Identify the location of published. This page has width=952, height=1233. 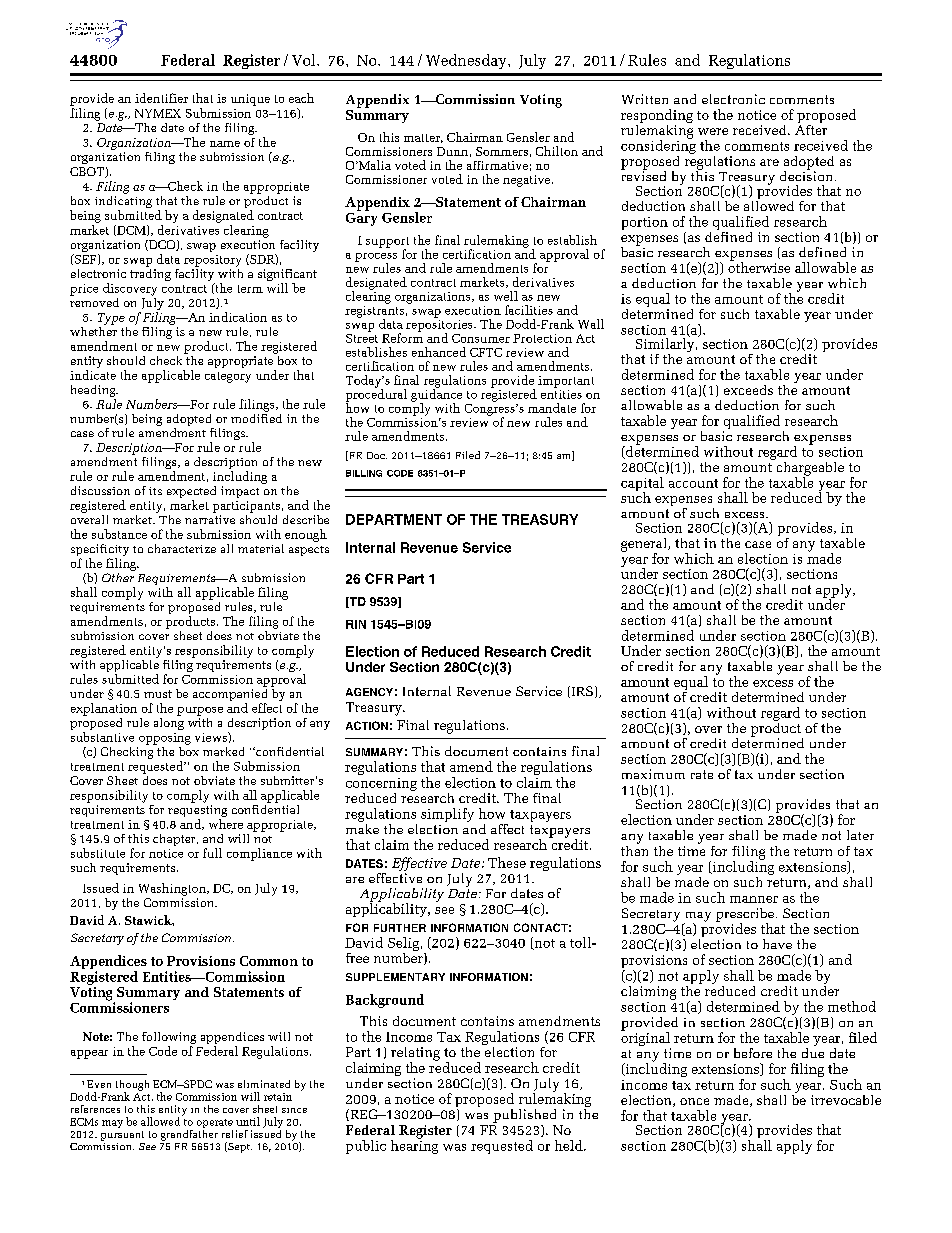
(524, 1116).
